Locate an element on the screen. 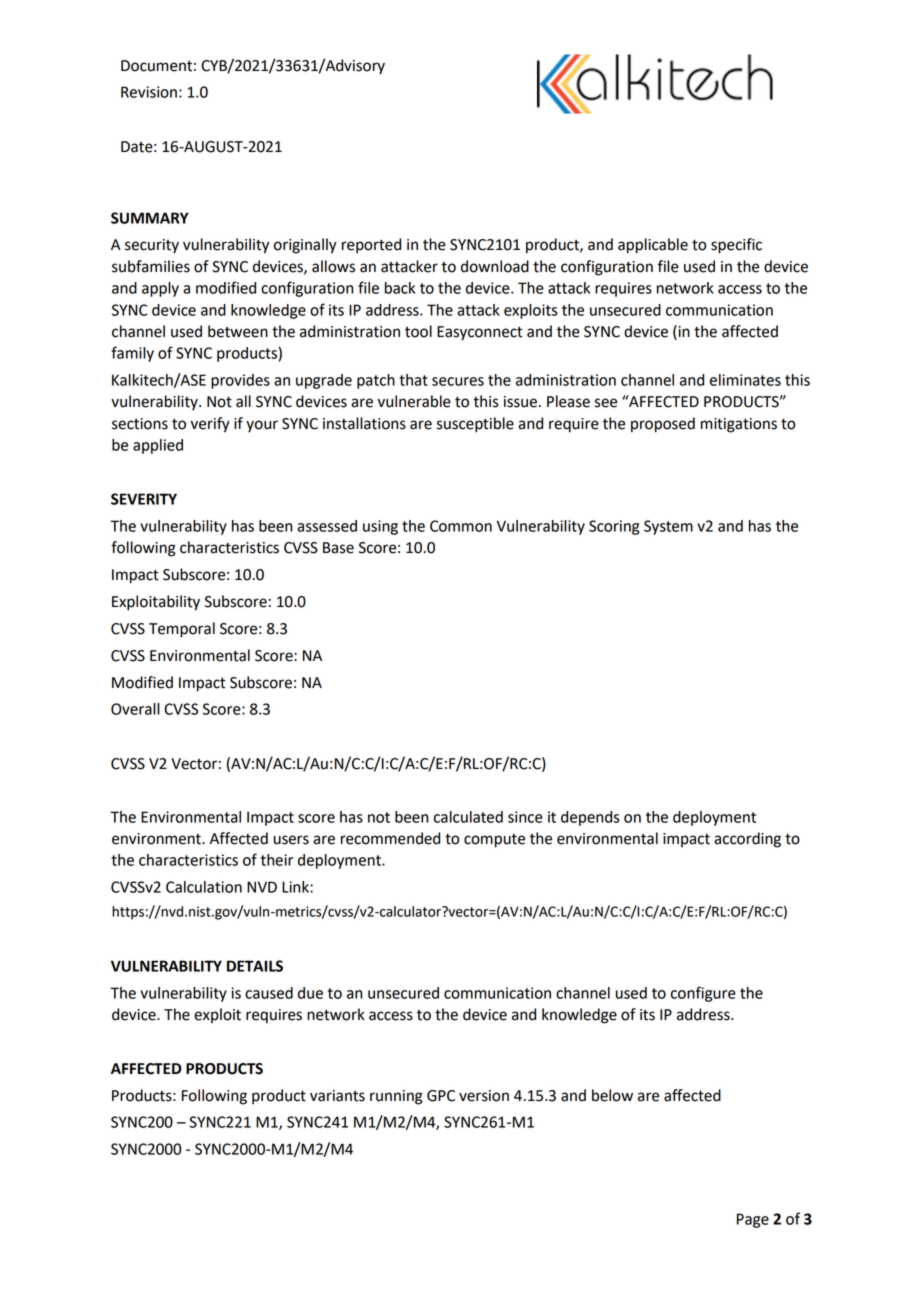  reported is located at coordinates (371, 246).
